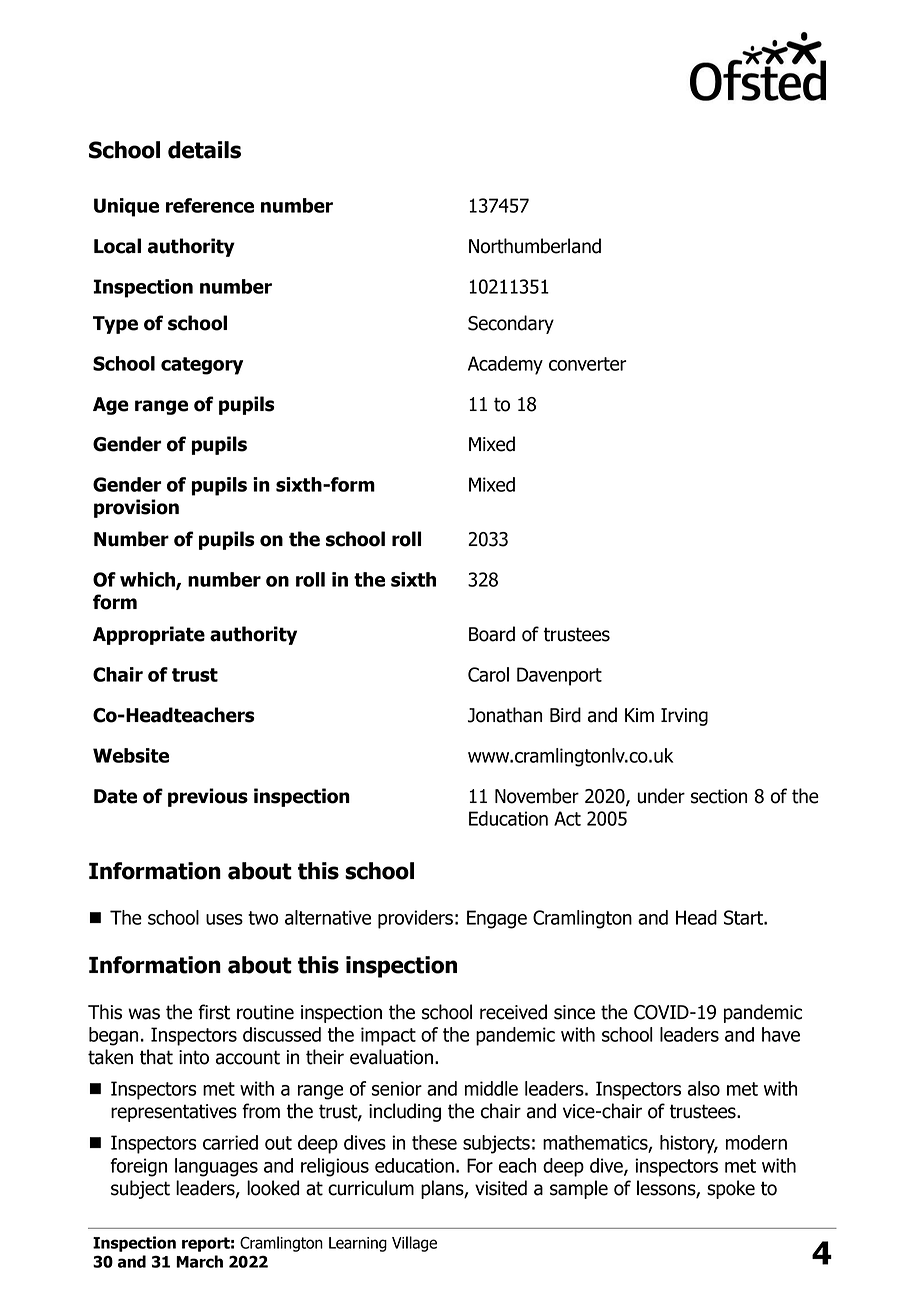 The height and width of the image is (1310, 924). I want to click on Northumberland, so click(535, 246).
